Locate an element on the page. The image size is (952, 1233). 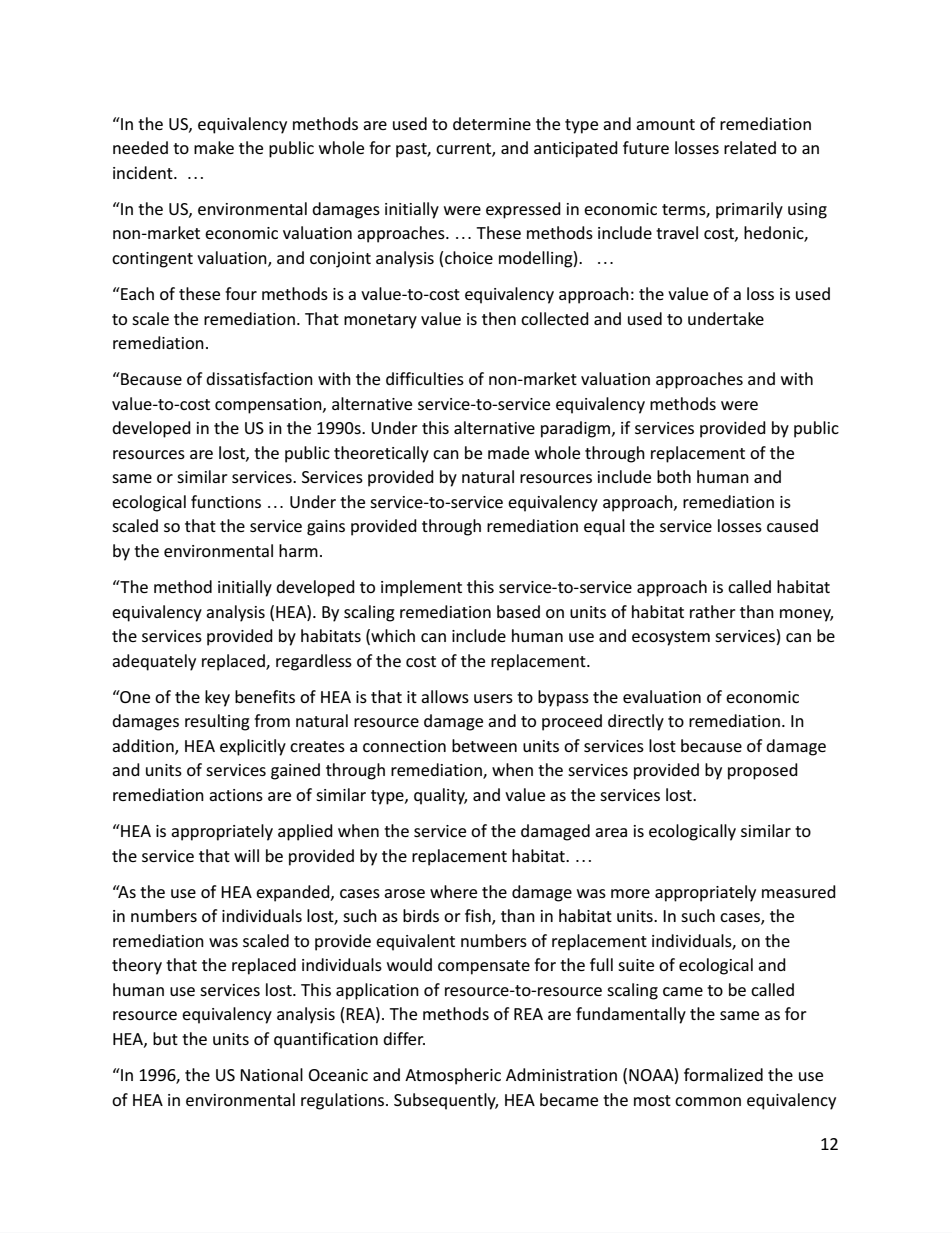
implement is located at coordinates (421, 588).
